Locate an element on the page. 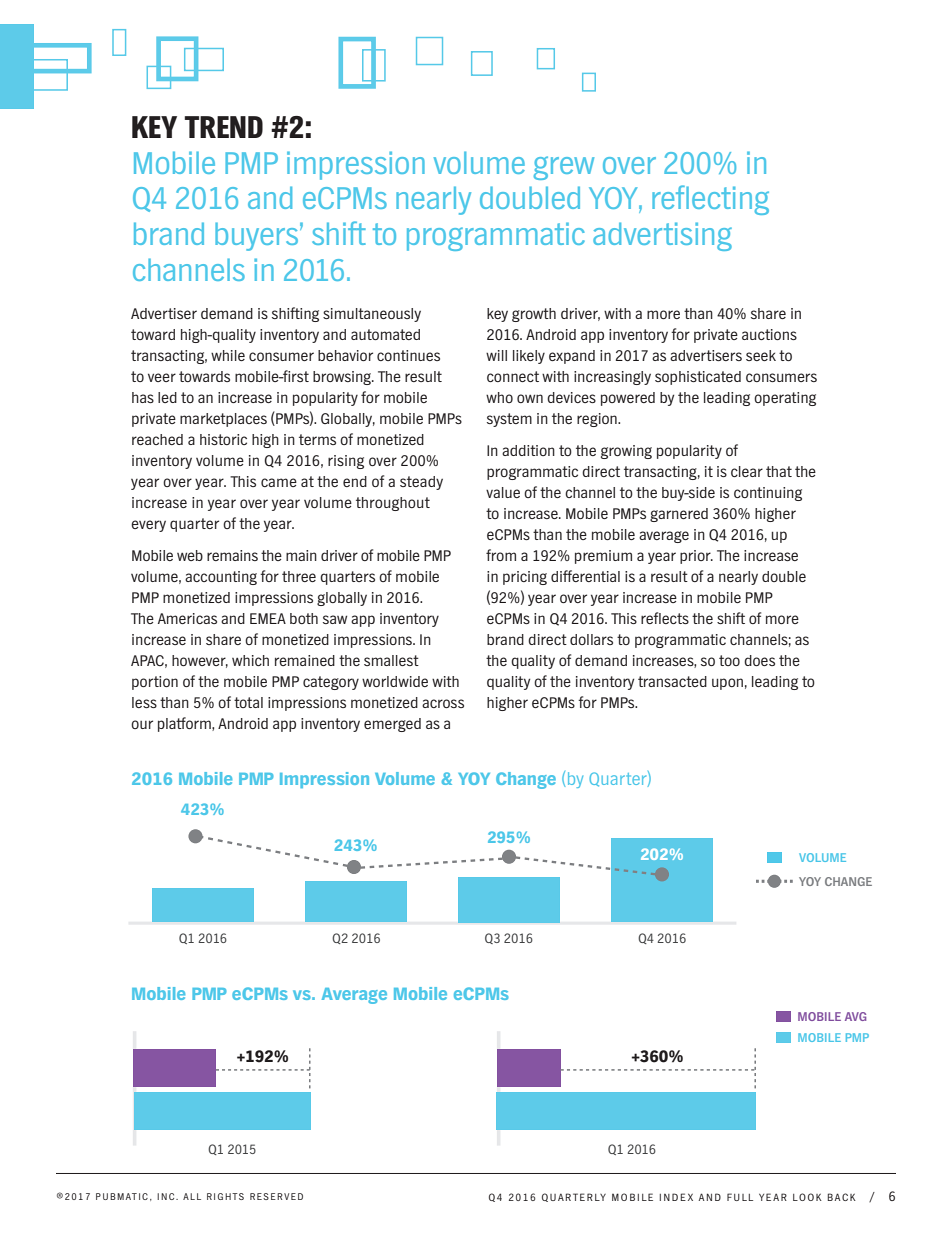 The width and height of the document is (952, 1233). will is located at coordinates (496, 355).
